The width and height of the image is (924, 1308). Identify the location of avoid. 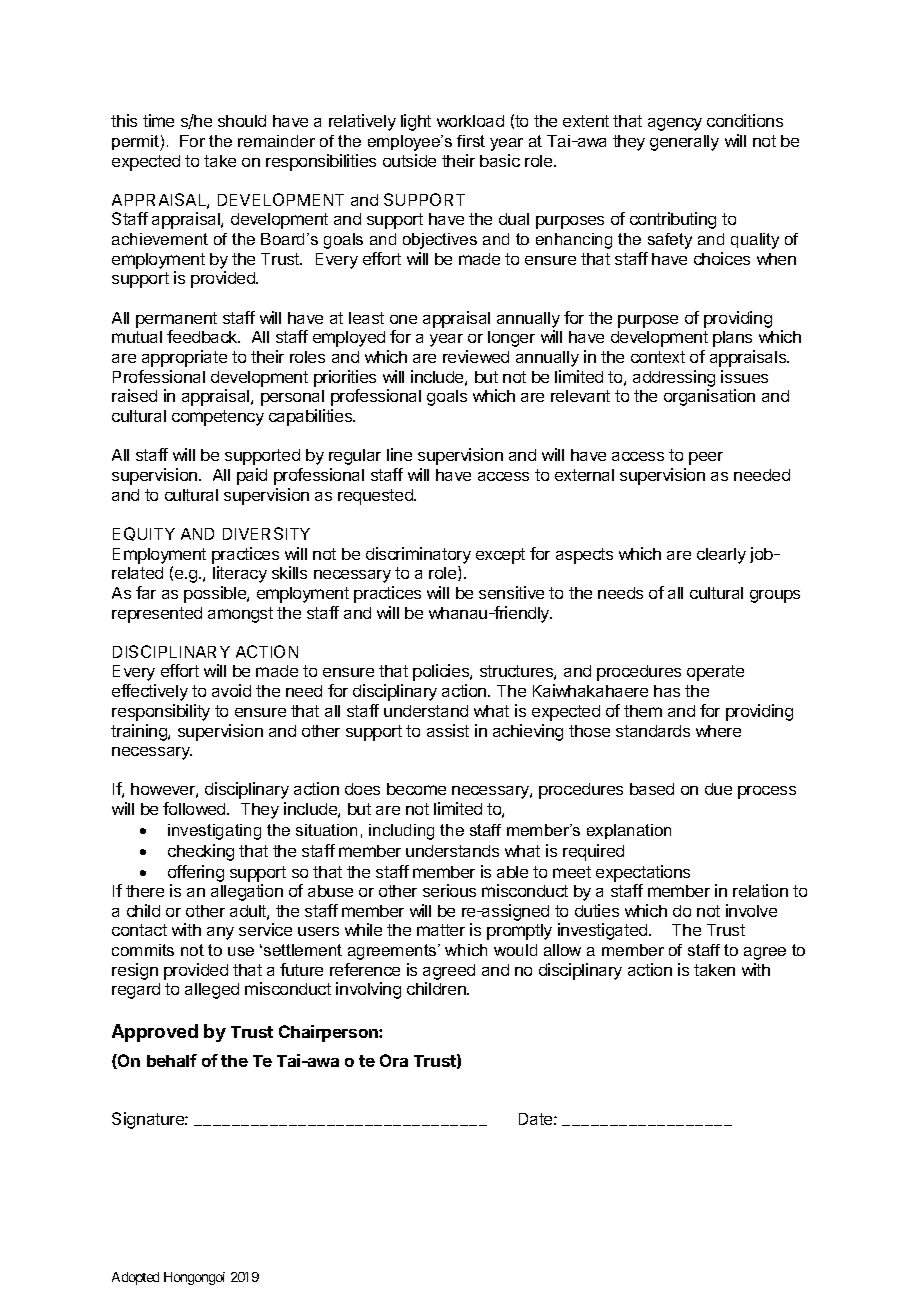
(231, 690).
